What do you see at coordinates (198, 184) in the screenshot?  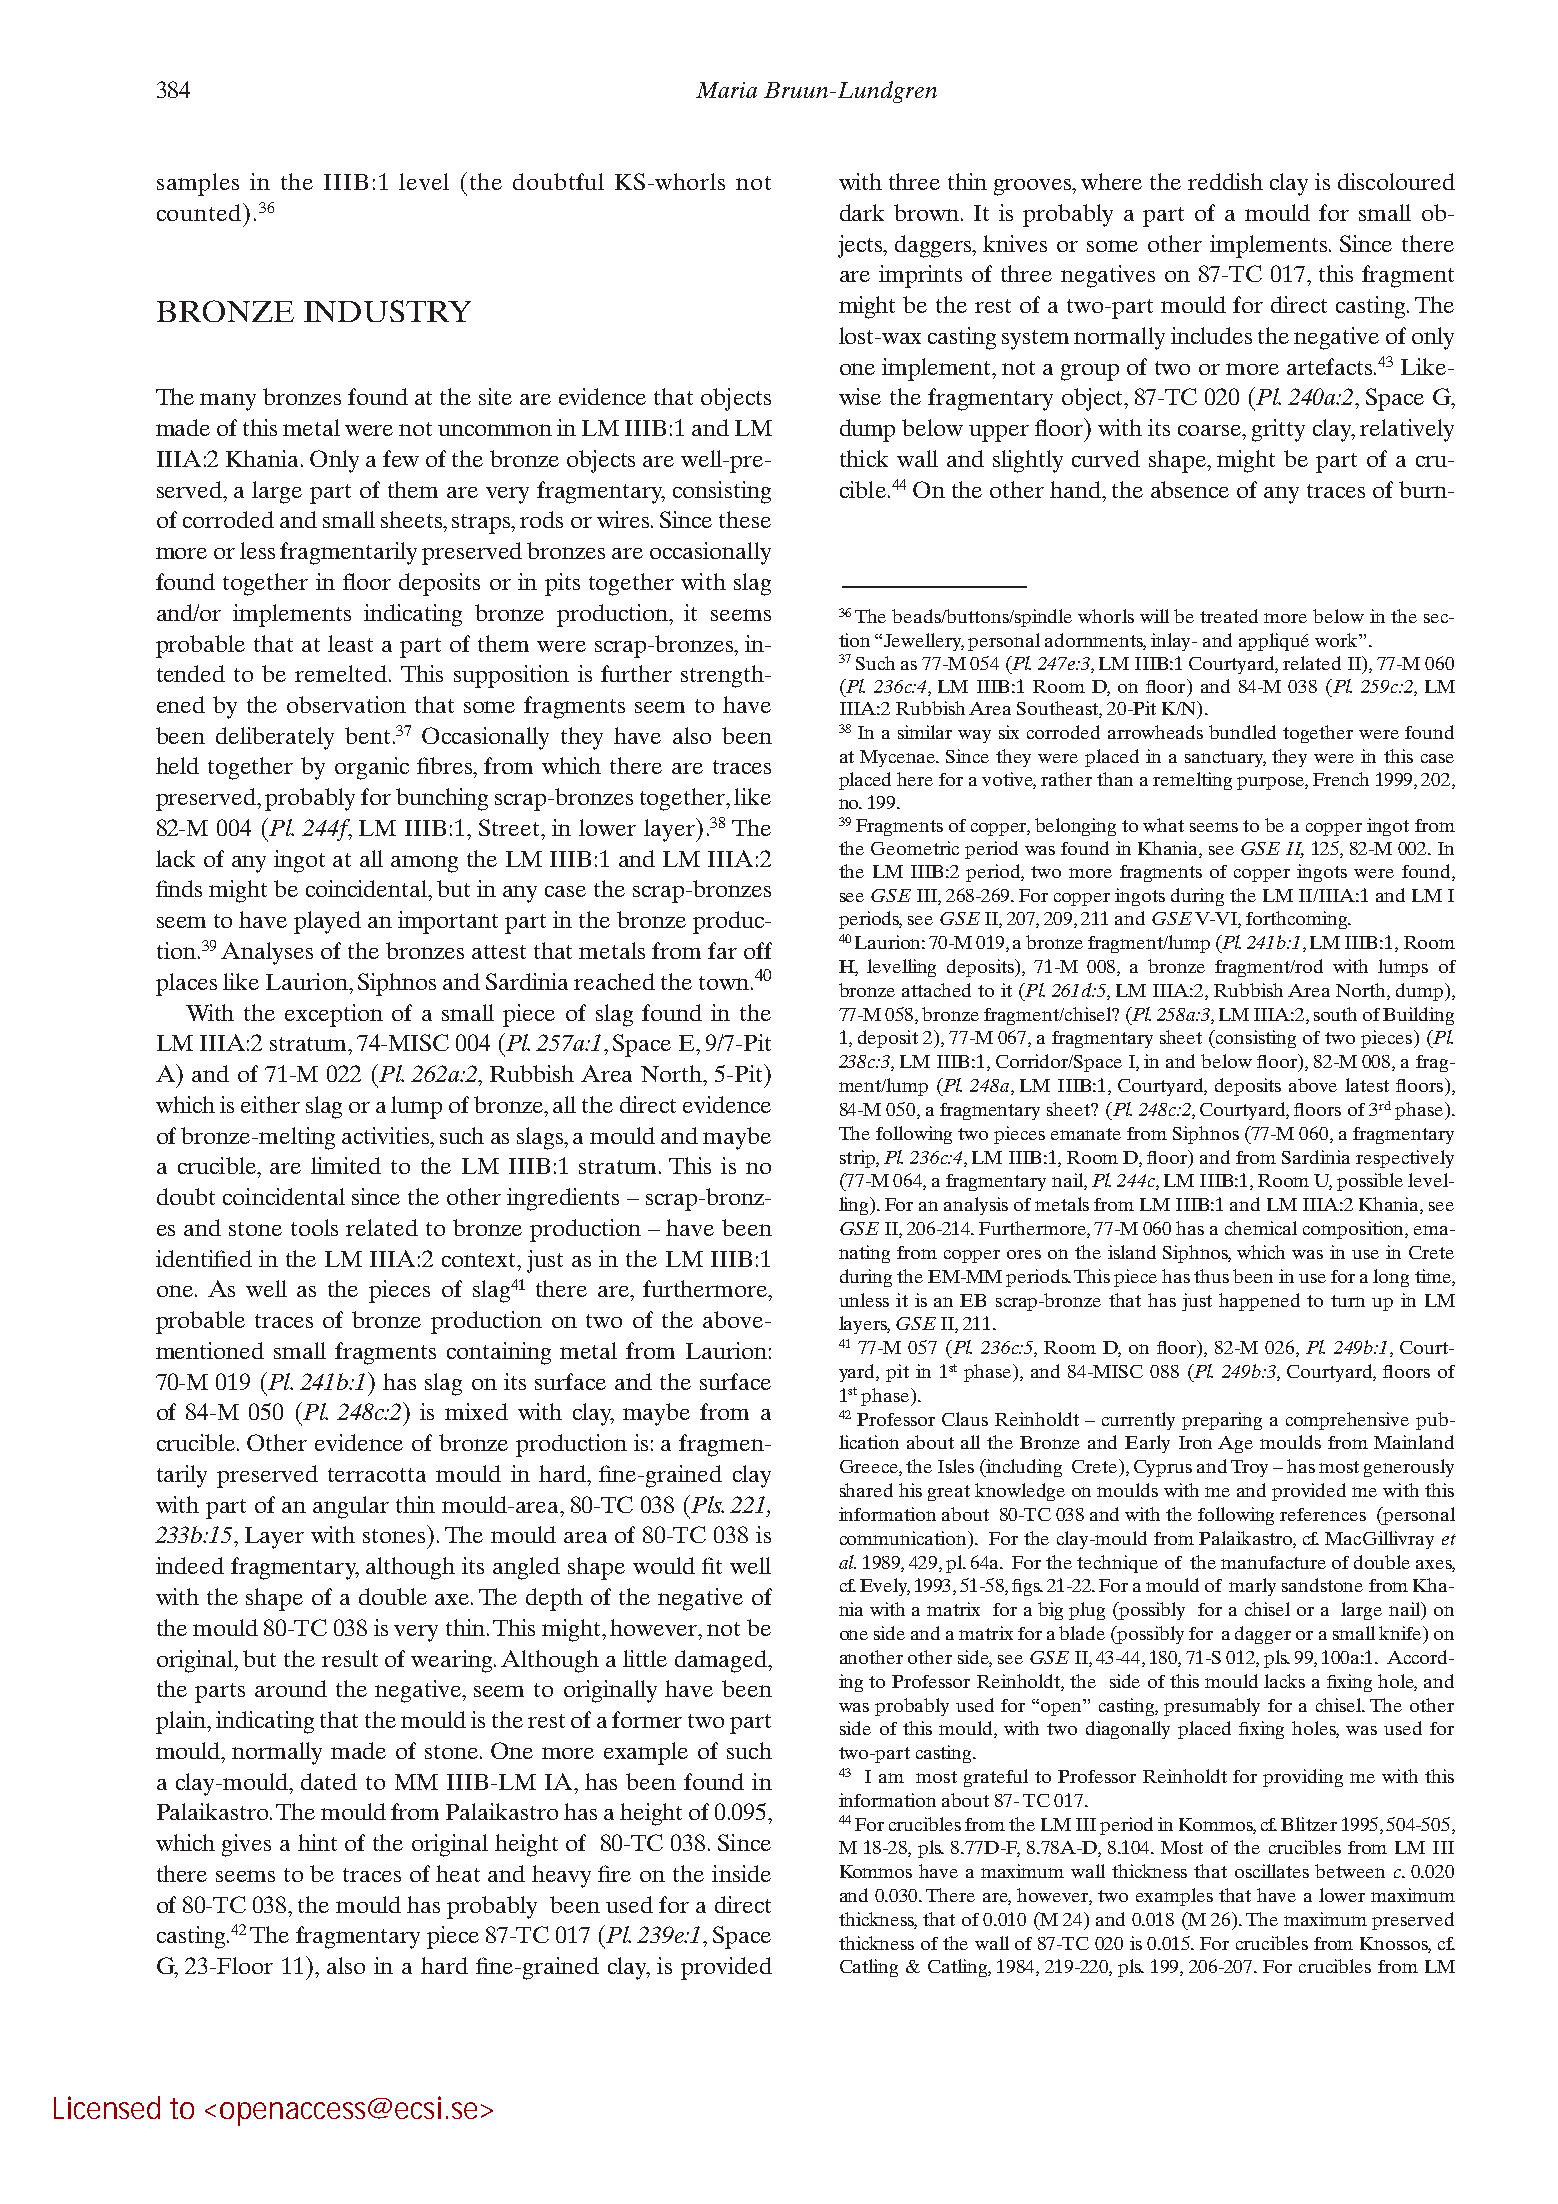 I see `samples` at bounding box center [198, 184].
